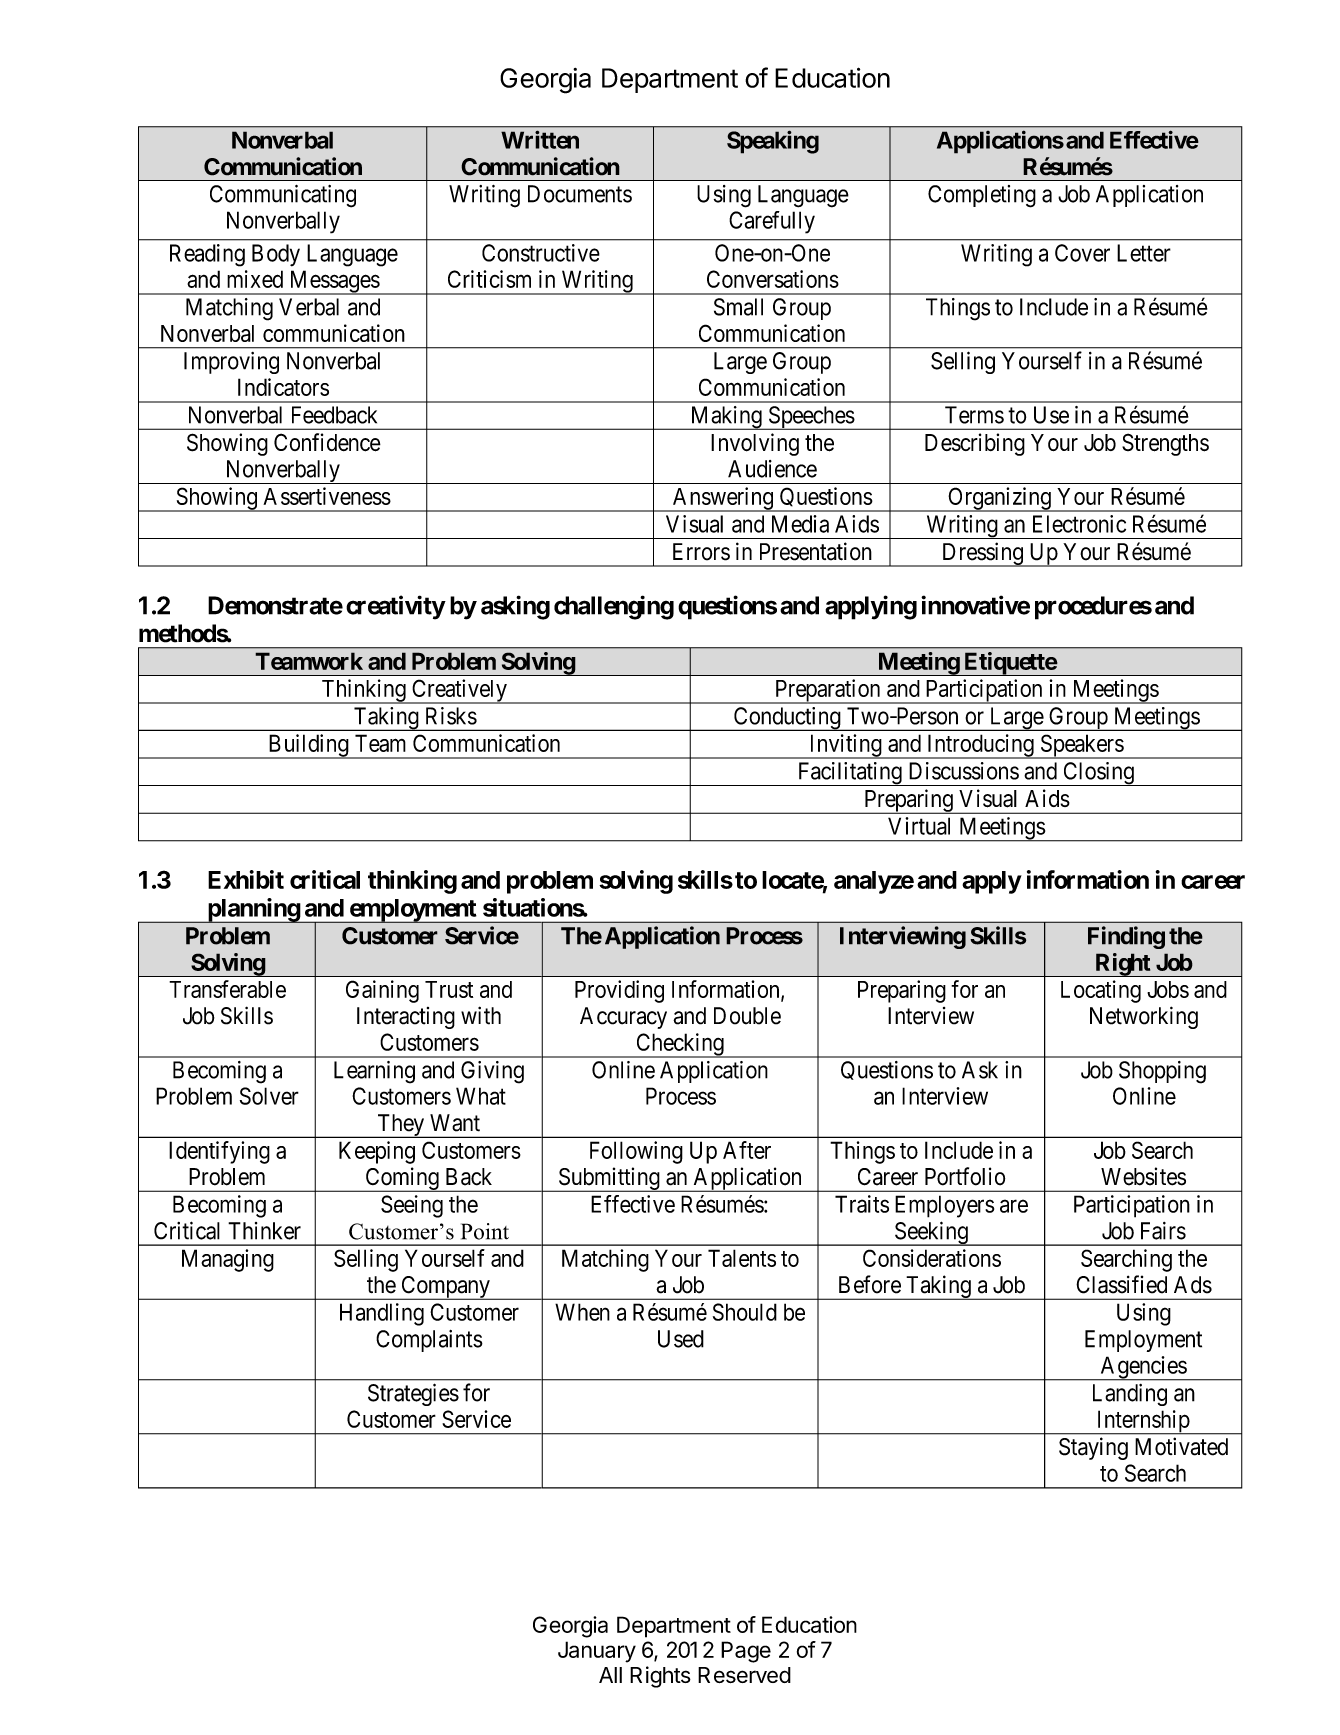  I want to click on Locating, so click(1101, 991).
